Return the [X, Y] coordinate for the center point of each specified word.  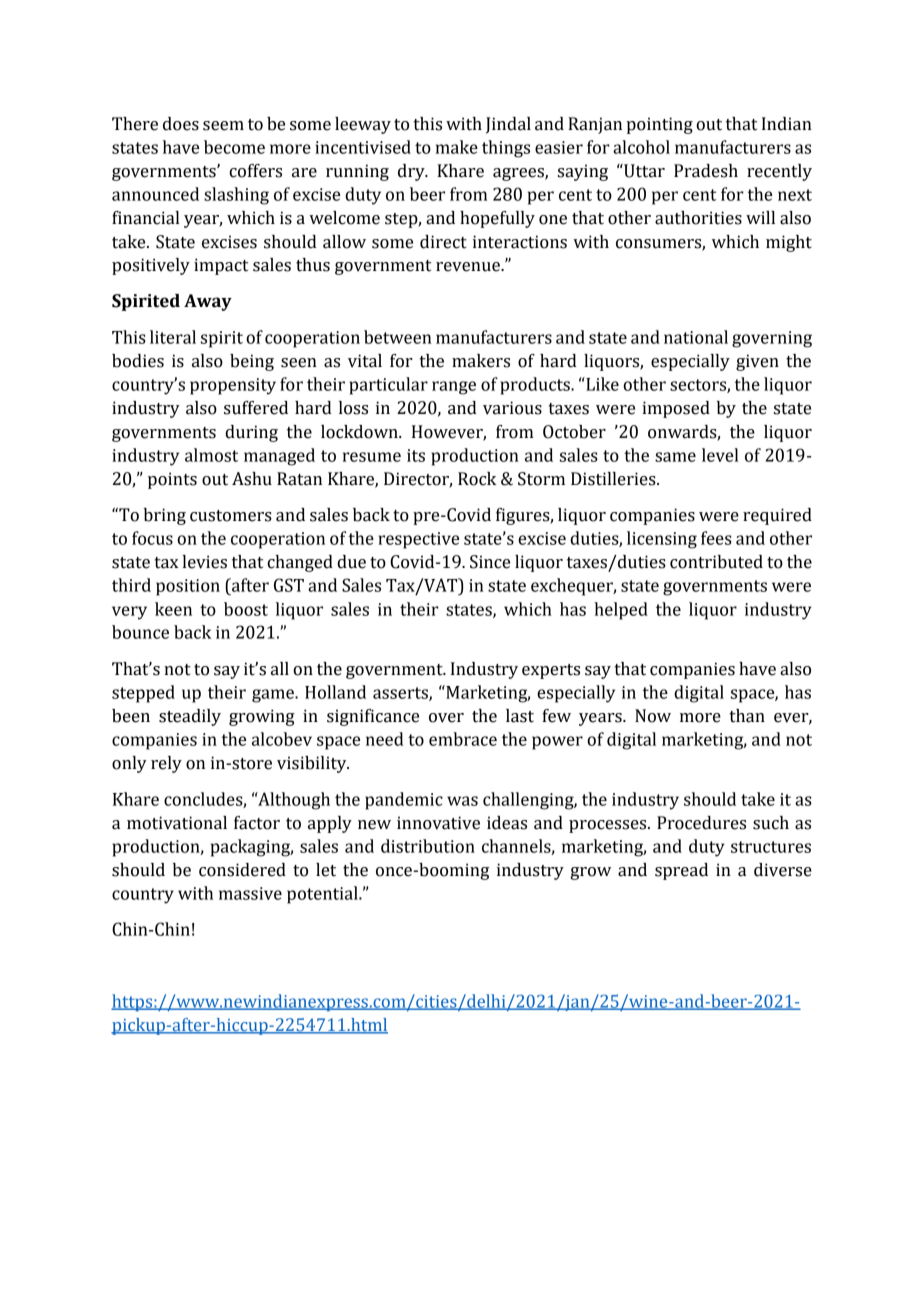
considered [242, 870]
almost [211, 455]
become [234, 147]
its [416, 455]
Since [490, 562]
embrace [463, 739]
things [506, 149]
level [720, 455]
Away [208, 302]
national [696, 337]
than [747, 716]
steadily [190, 717]
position [188, 587]
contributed [716, 562]
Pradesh [706, 171]
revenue [469, 267]
